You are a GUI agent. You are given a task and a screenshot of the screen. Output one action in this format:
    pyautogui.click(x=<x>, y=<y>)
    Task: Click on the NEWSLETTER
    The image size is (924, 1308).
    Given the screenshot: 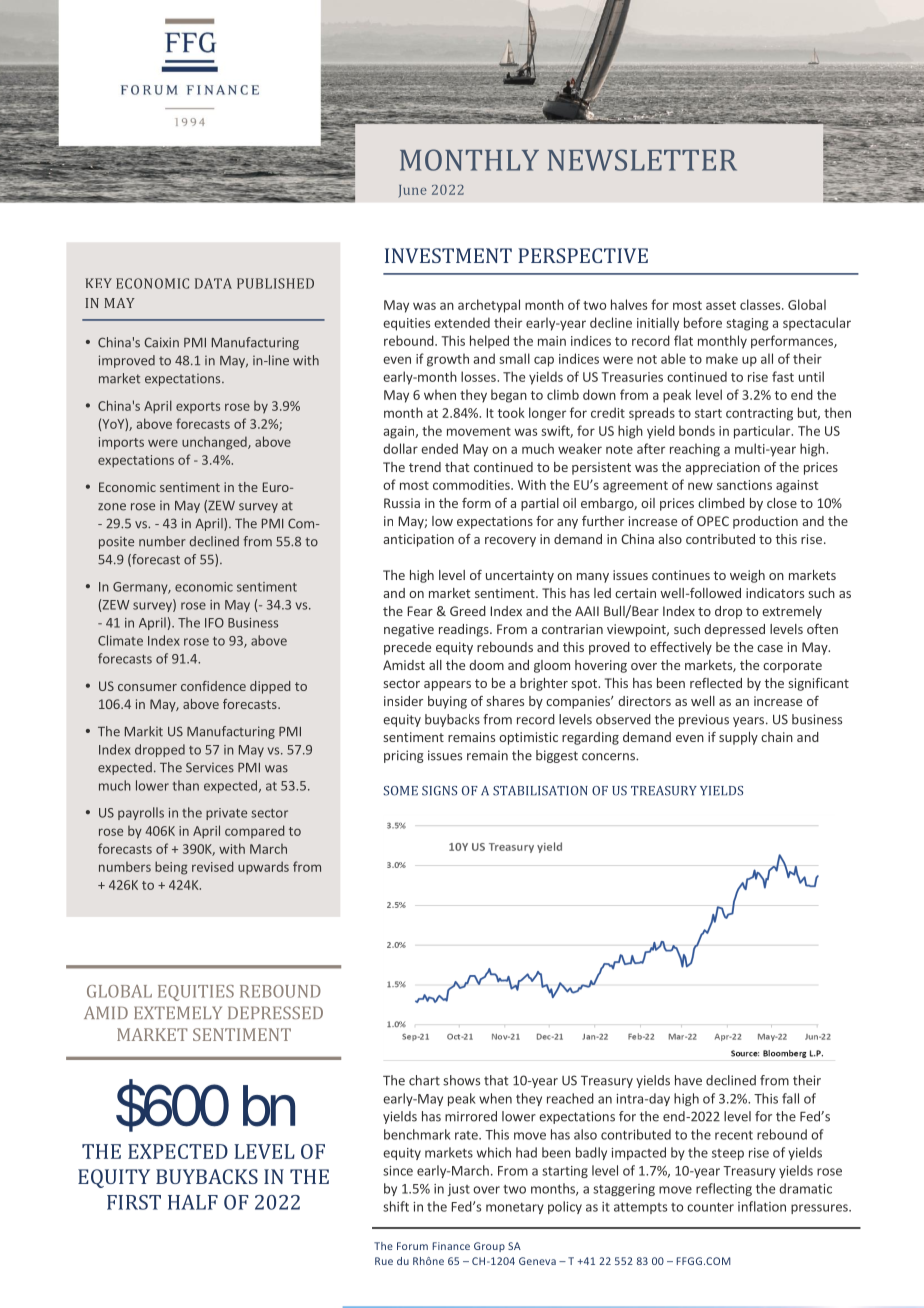 What is the action you would take?
    pyautogui.click(x=642, y=160)
